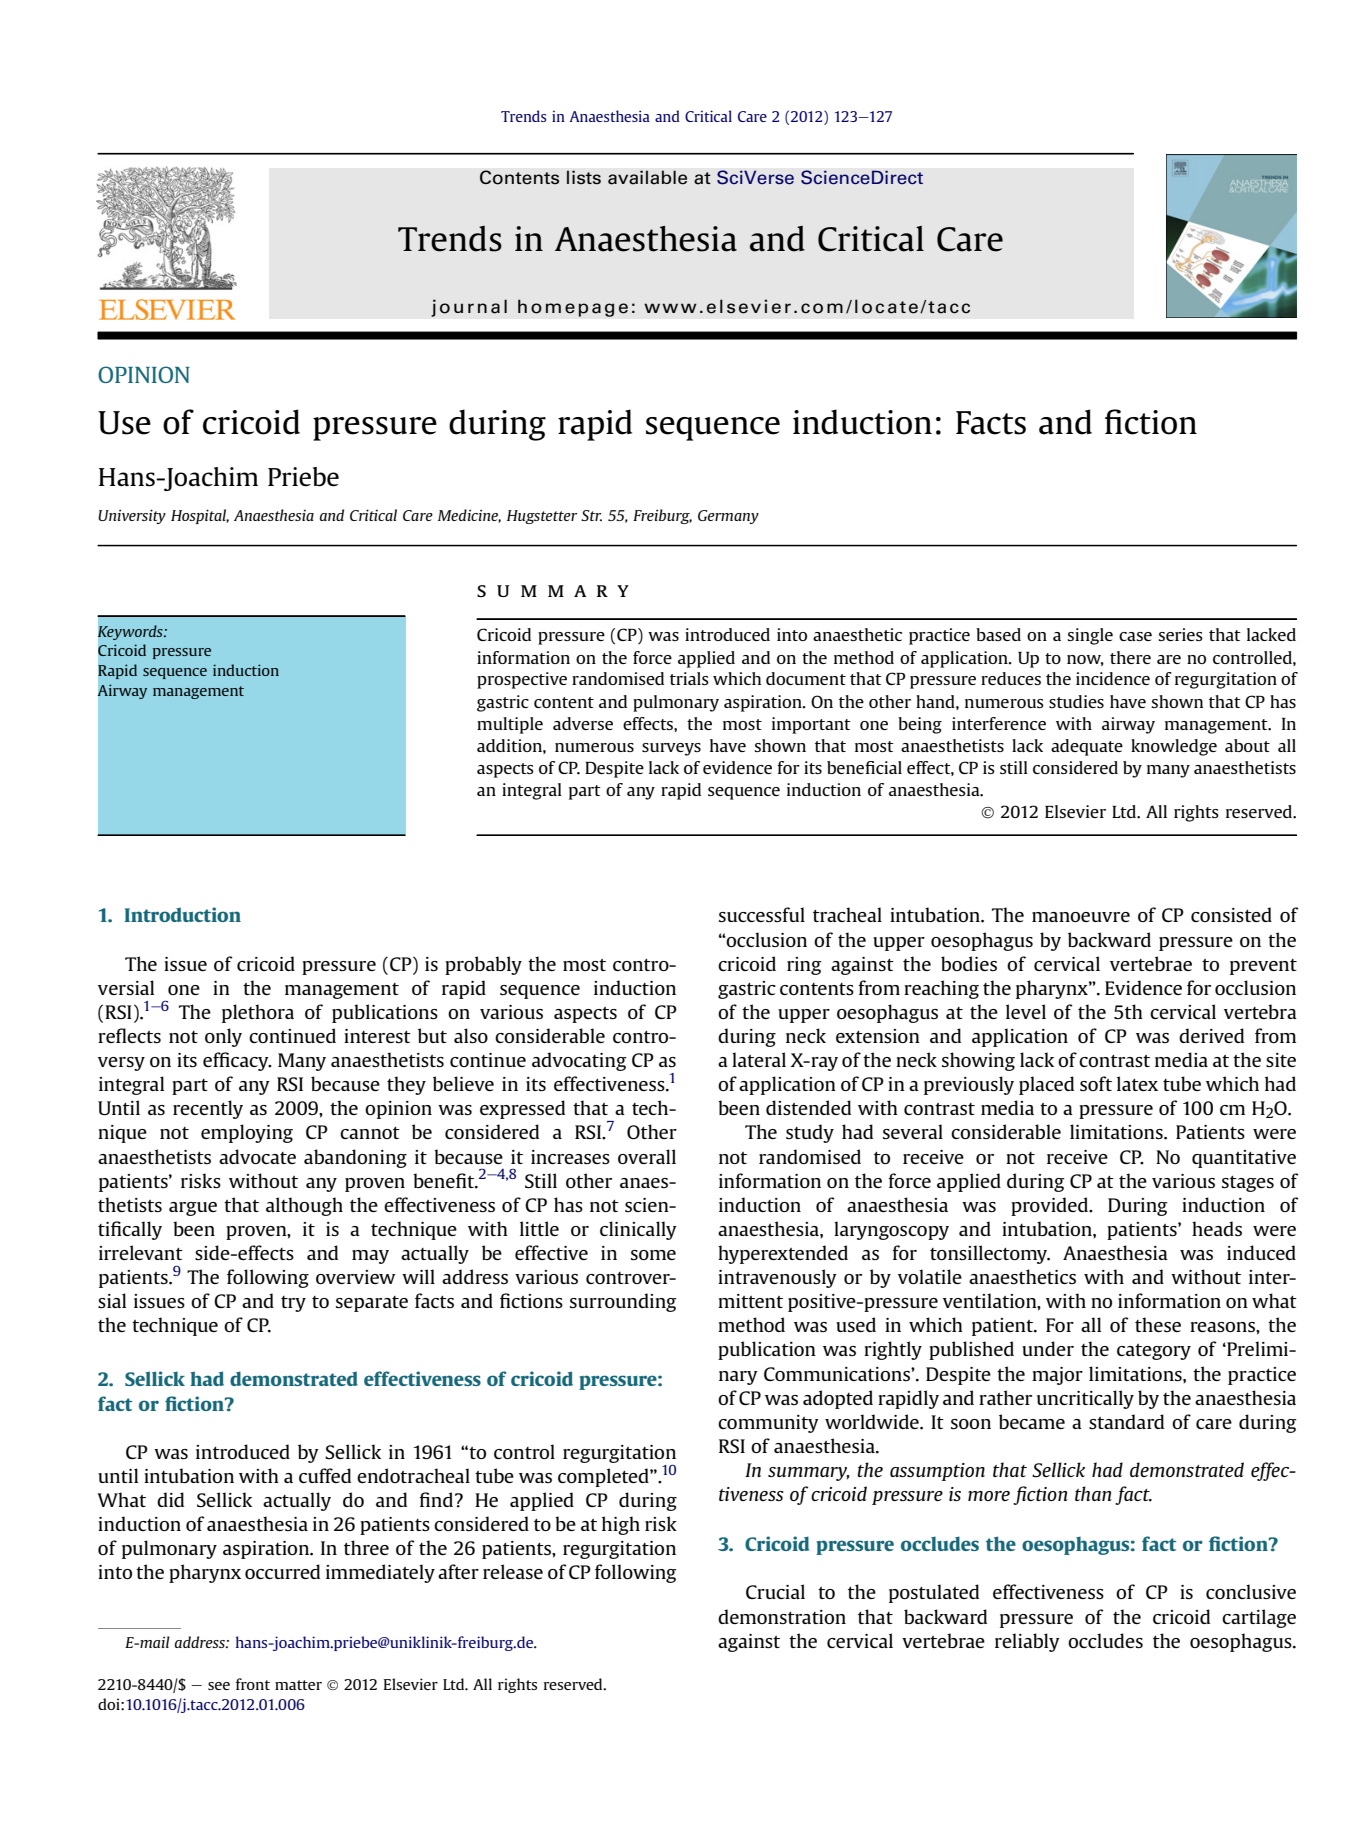 The height and width of the screenshot is (1829, 1372). What do you see at coordinates (1027, 1642) in the screenshot?
I see `reliably` at bounding box center [1027, 1642].
